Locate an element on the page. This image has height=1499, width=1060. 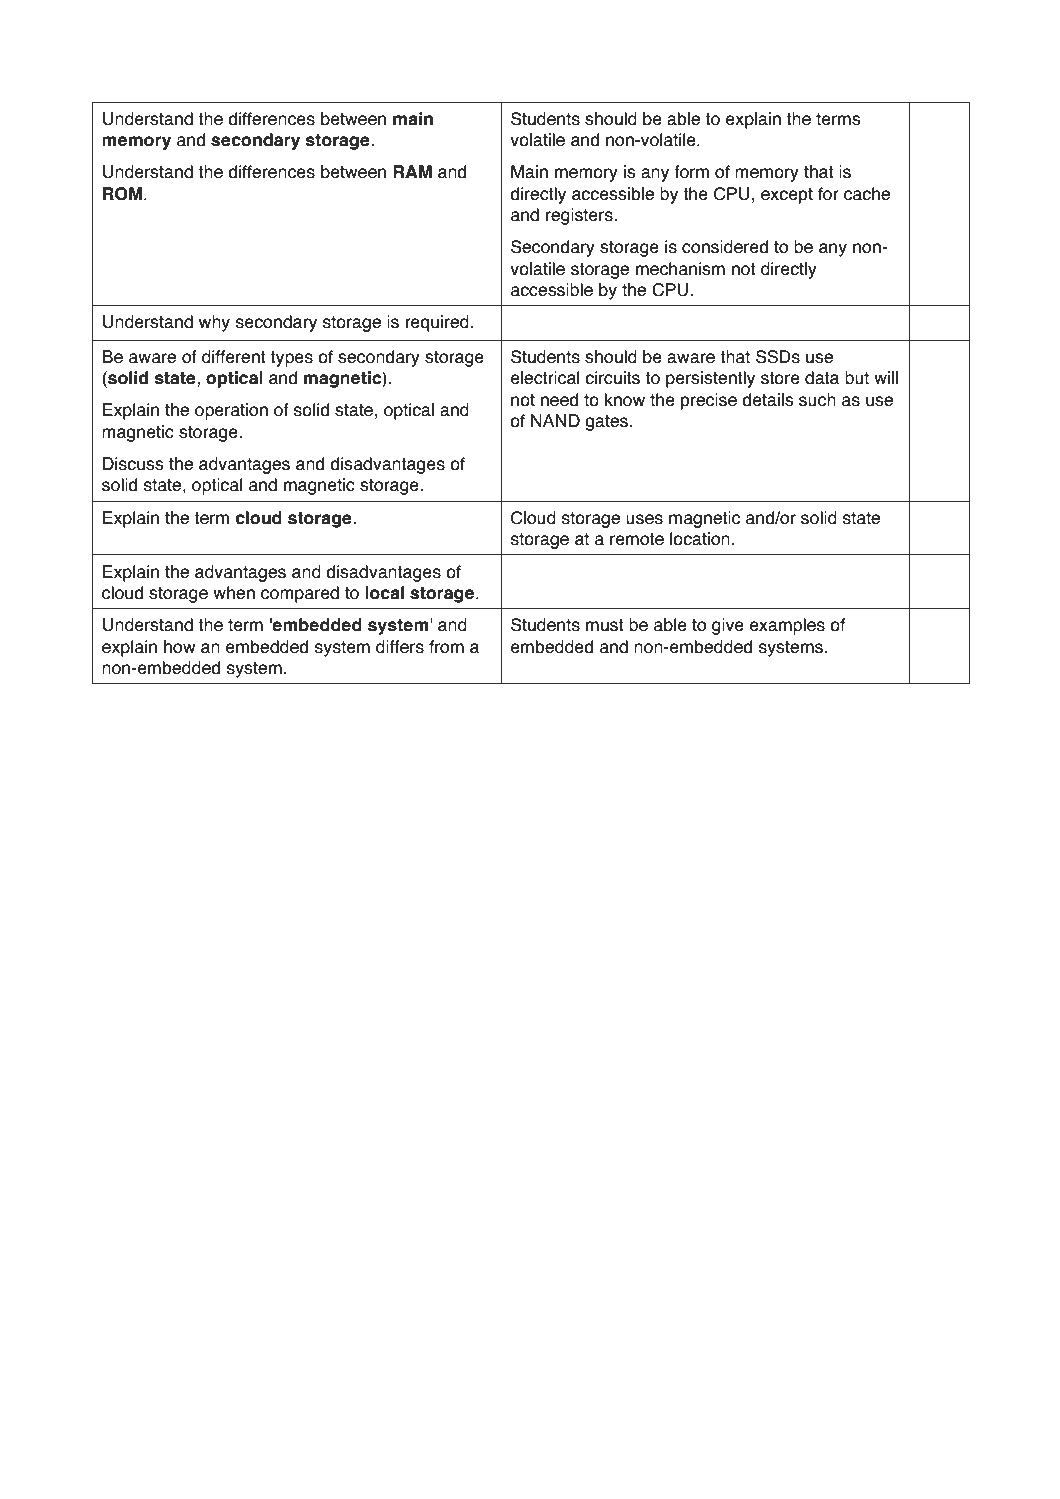
Computer is located at coordinates (840, 77).
